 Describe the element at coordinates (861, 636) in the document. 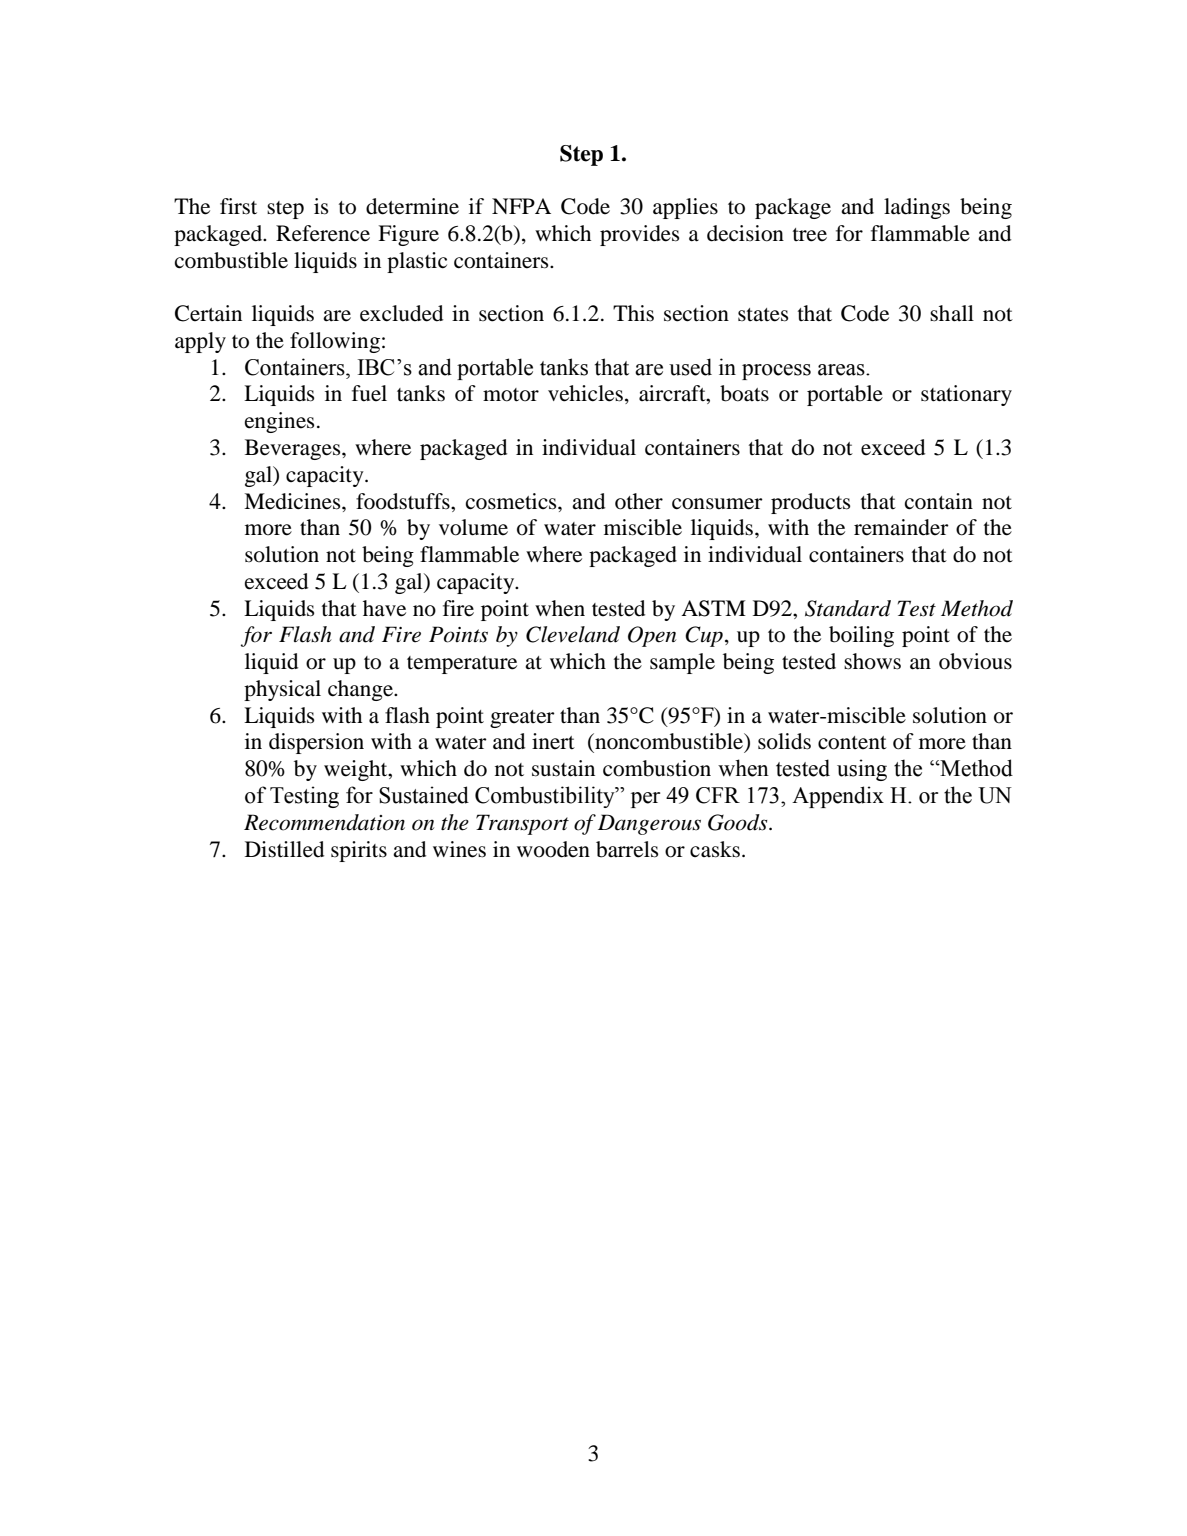

I see `boiling` at that location.
